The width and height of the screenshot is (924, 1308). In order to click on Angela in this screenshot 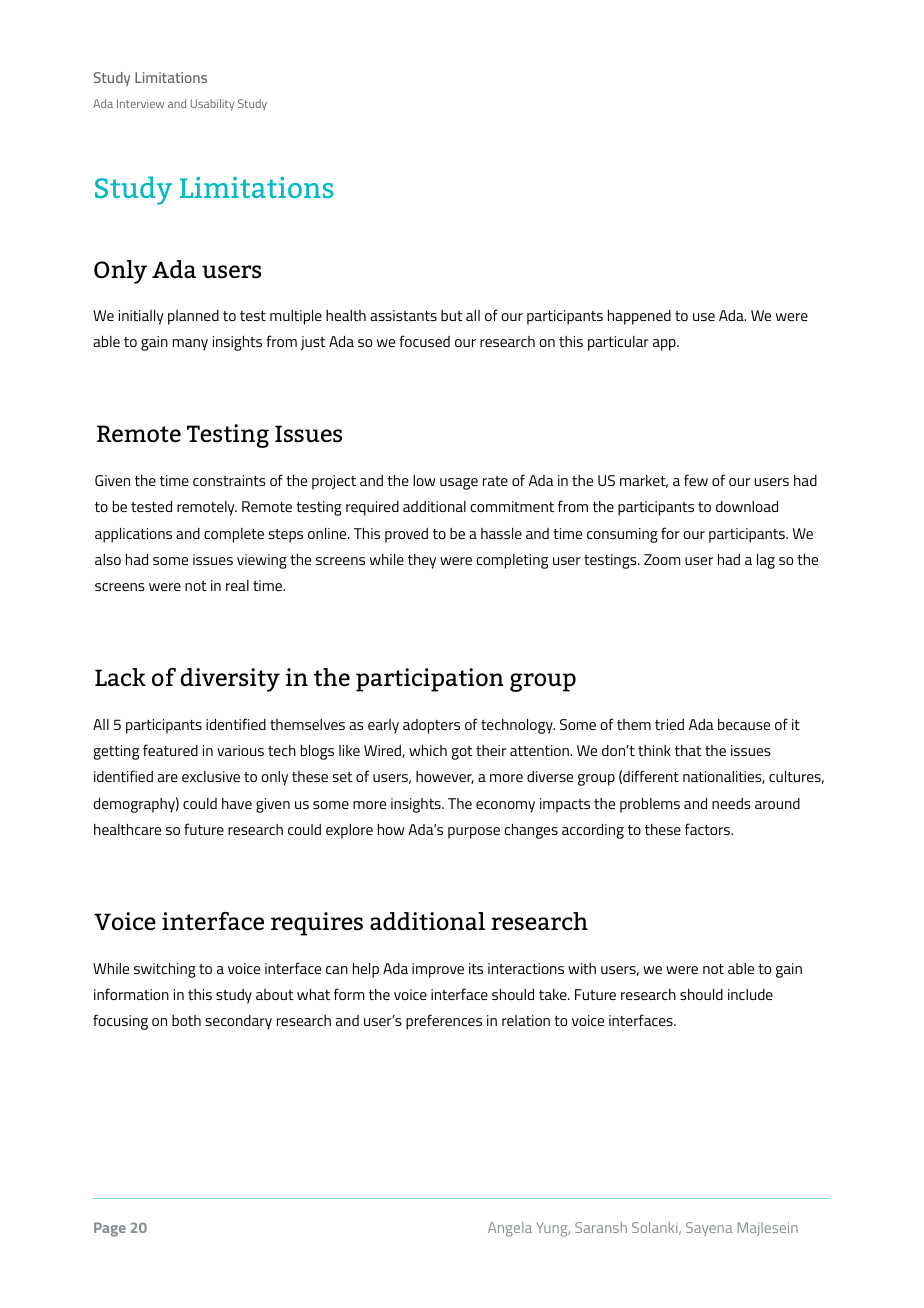, I will do `click(510, 1229)`.
